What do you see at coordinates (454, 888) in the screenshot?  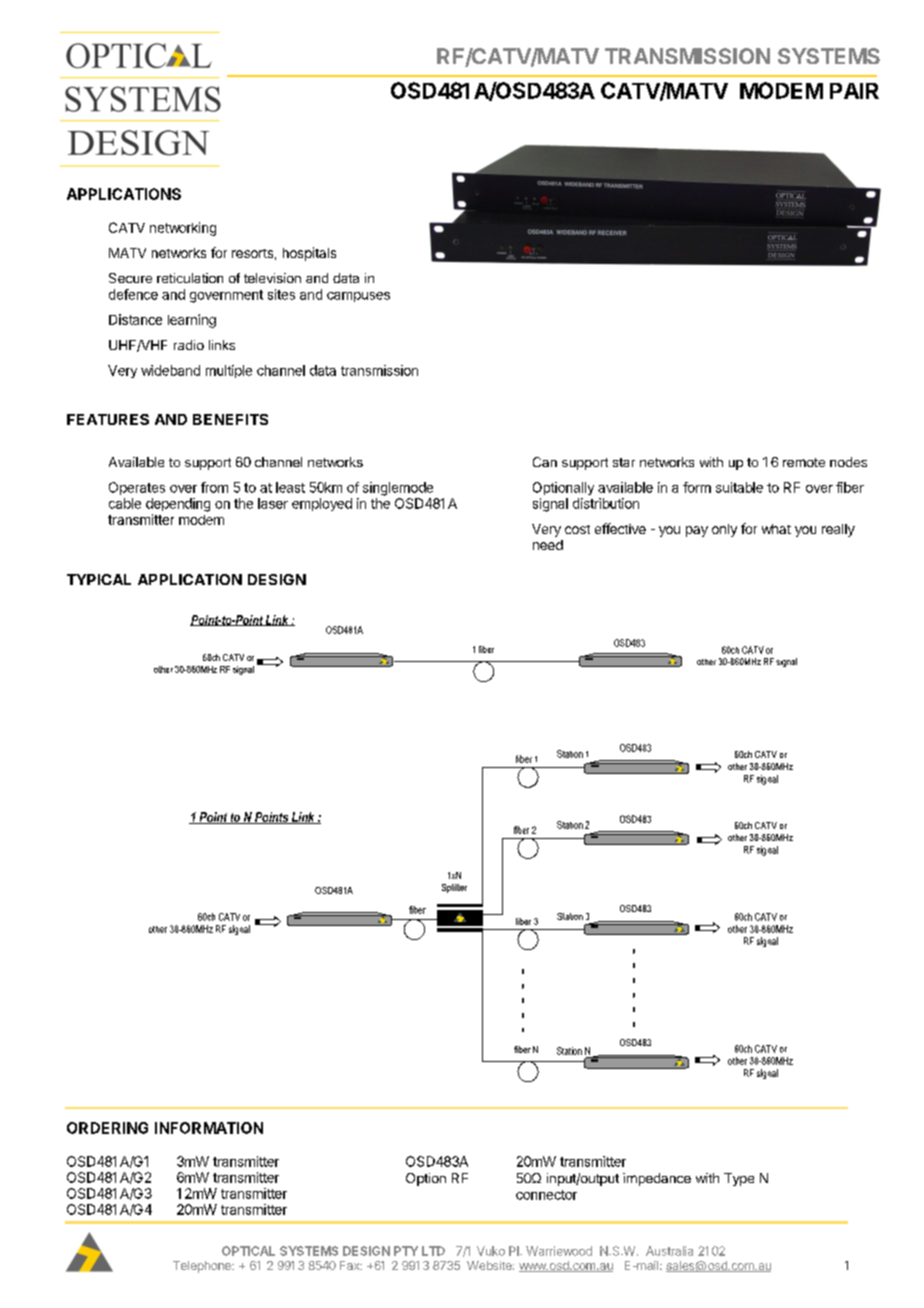 I see `Splitter` at bounding box center [454, 888].
